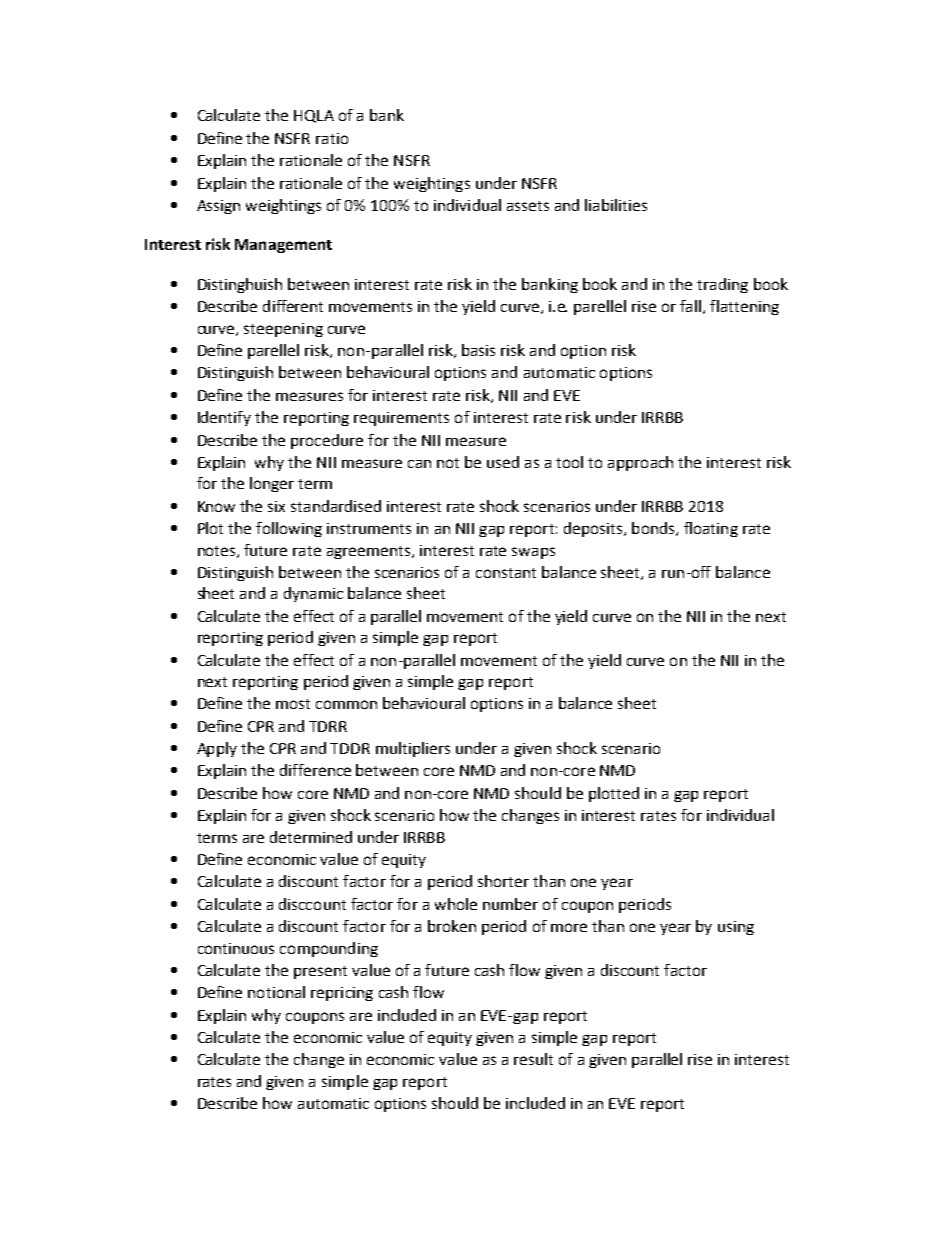  I want to click on Identify, so click(224, 418).
